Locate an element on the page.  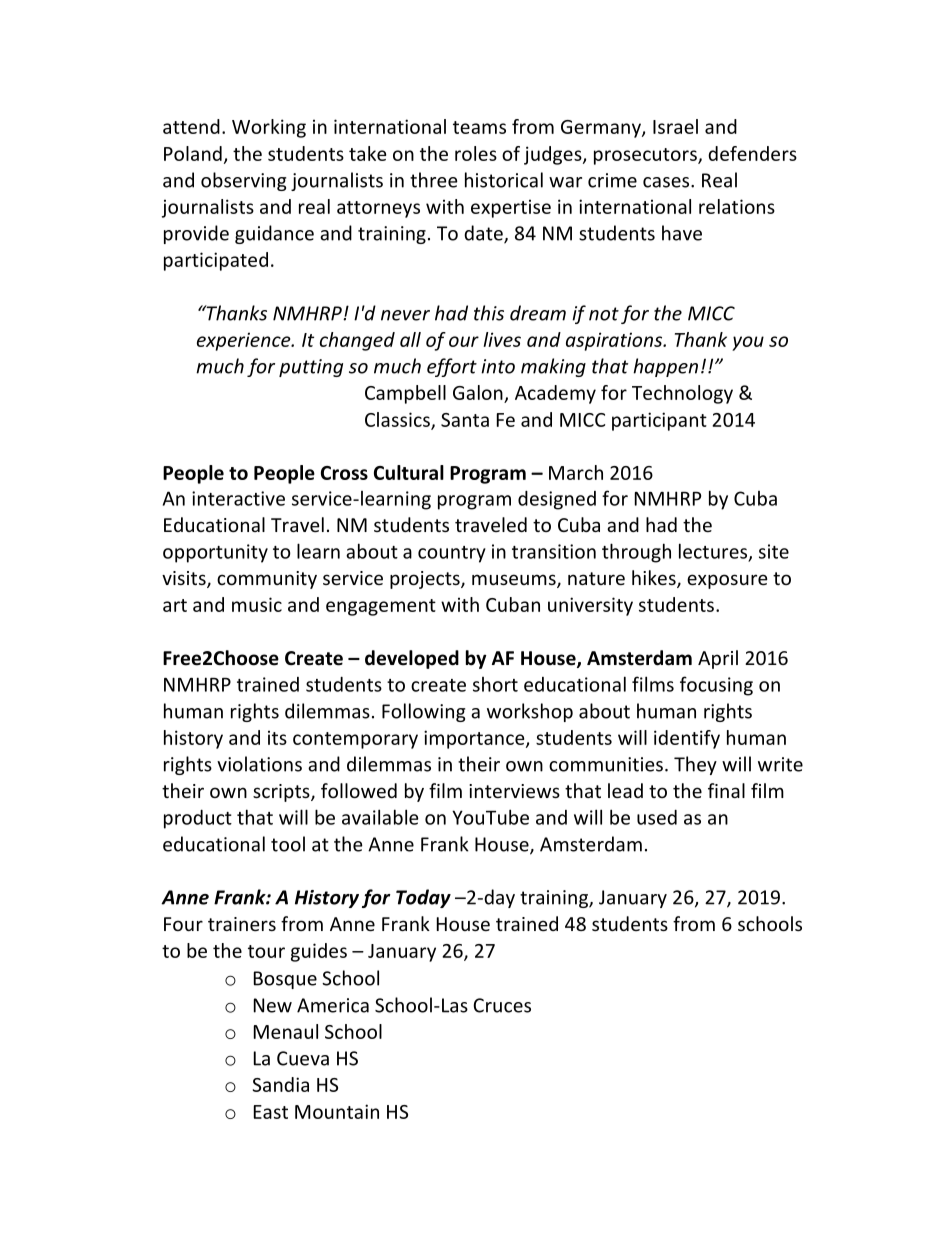
interactive is located at coordinates (238, 498).
